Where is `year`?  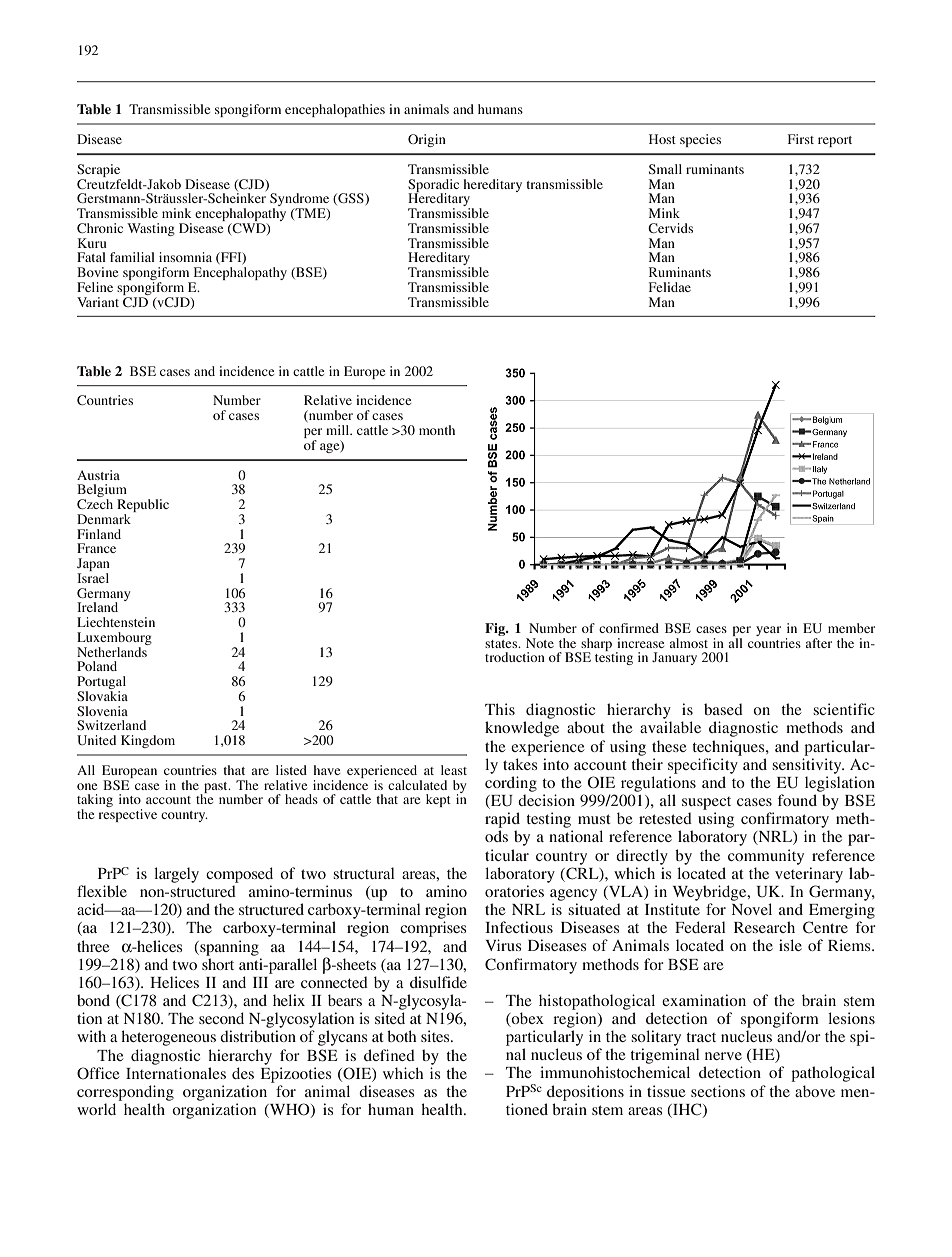 year is located at coordinates (768, 631).
